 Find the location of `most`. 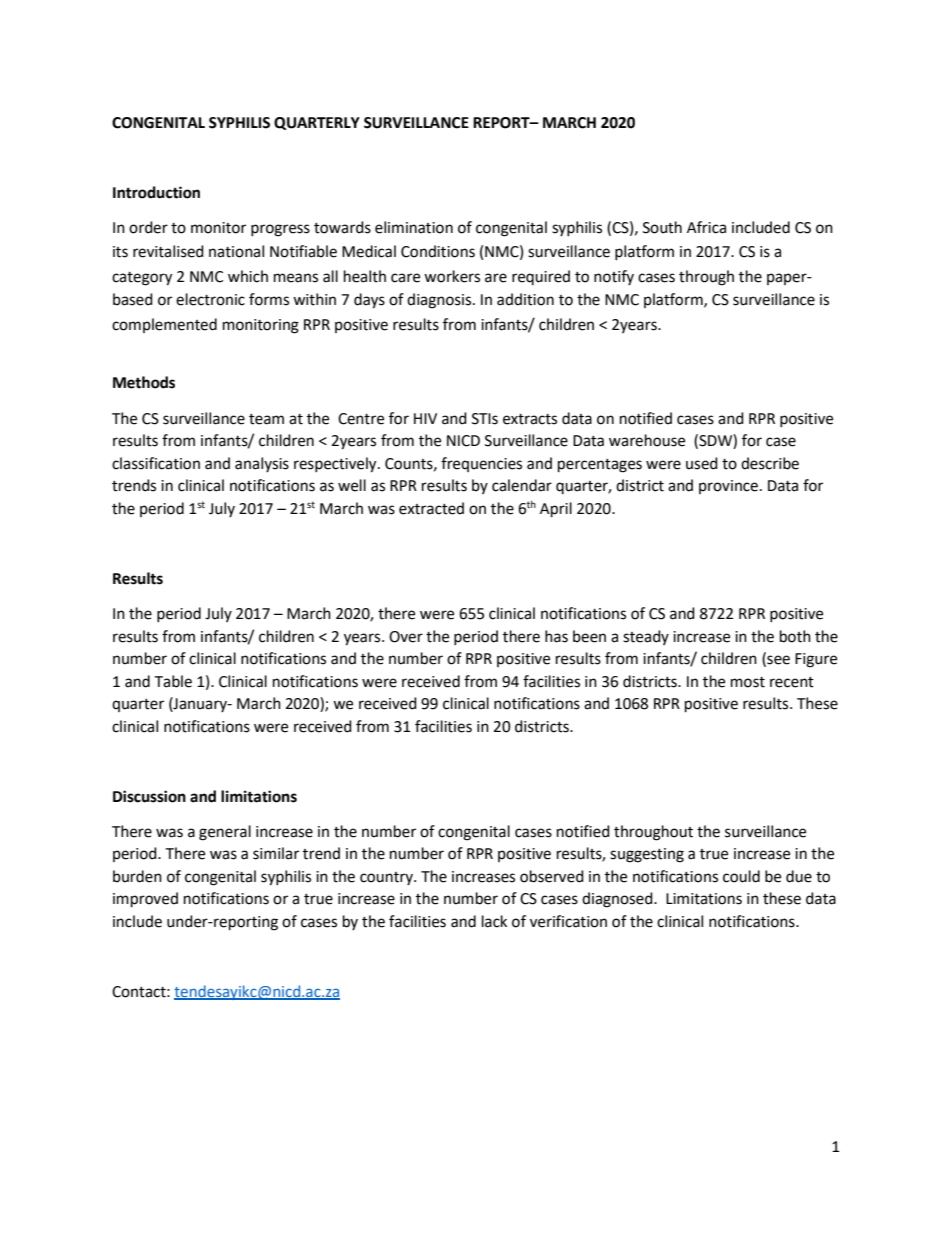

most is located at coordinates (748, 682).
